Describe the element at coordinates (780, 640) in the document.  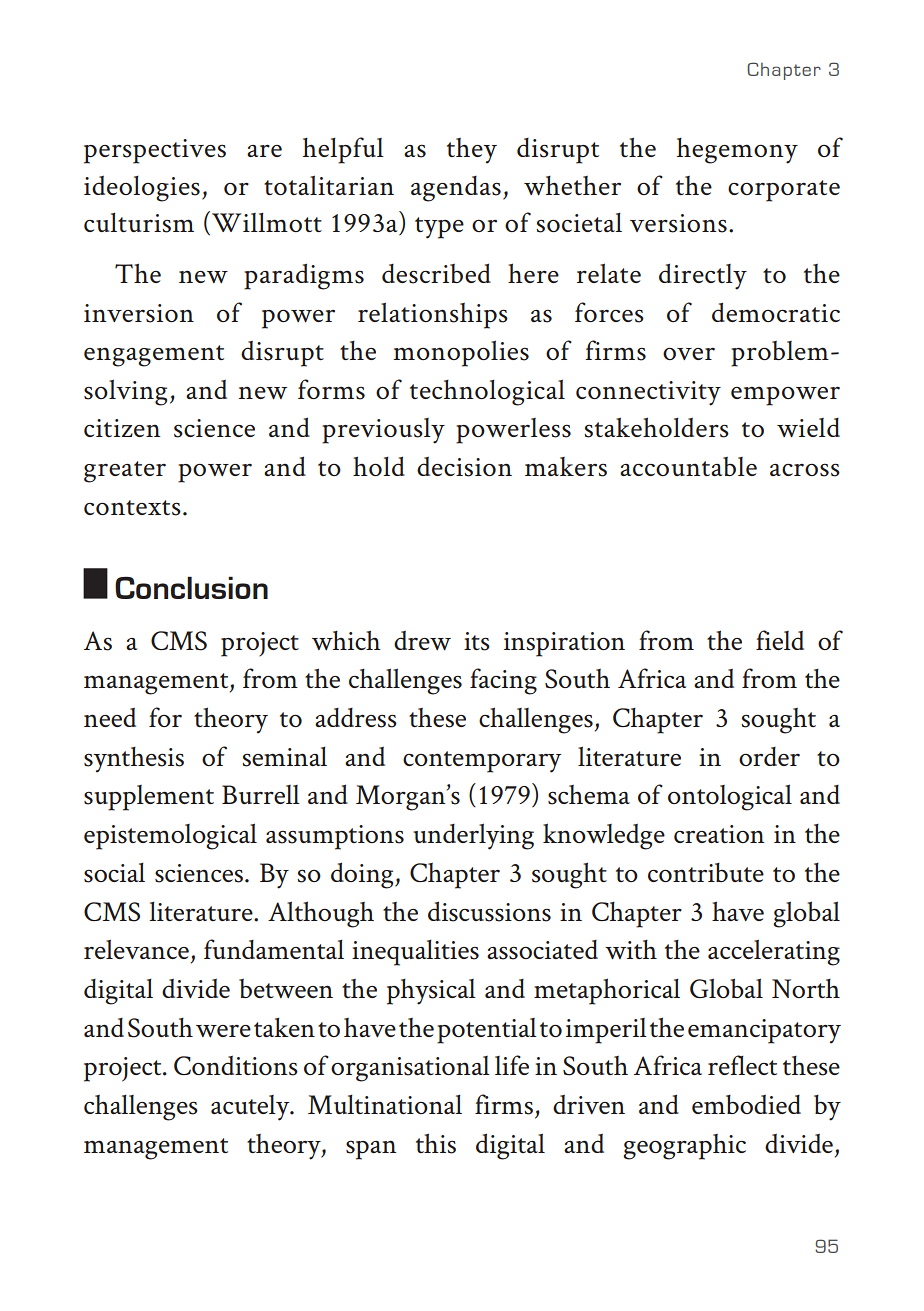
I see `field` at that location.
